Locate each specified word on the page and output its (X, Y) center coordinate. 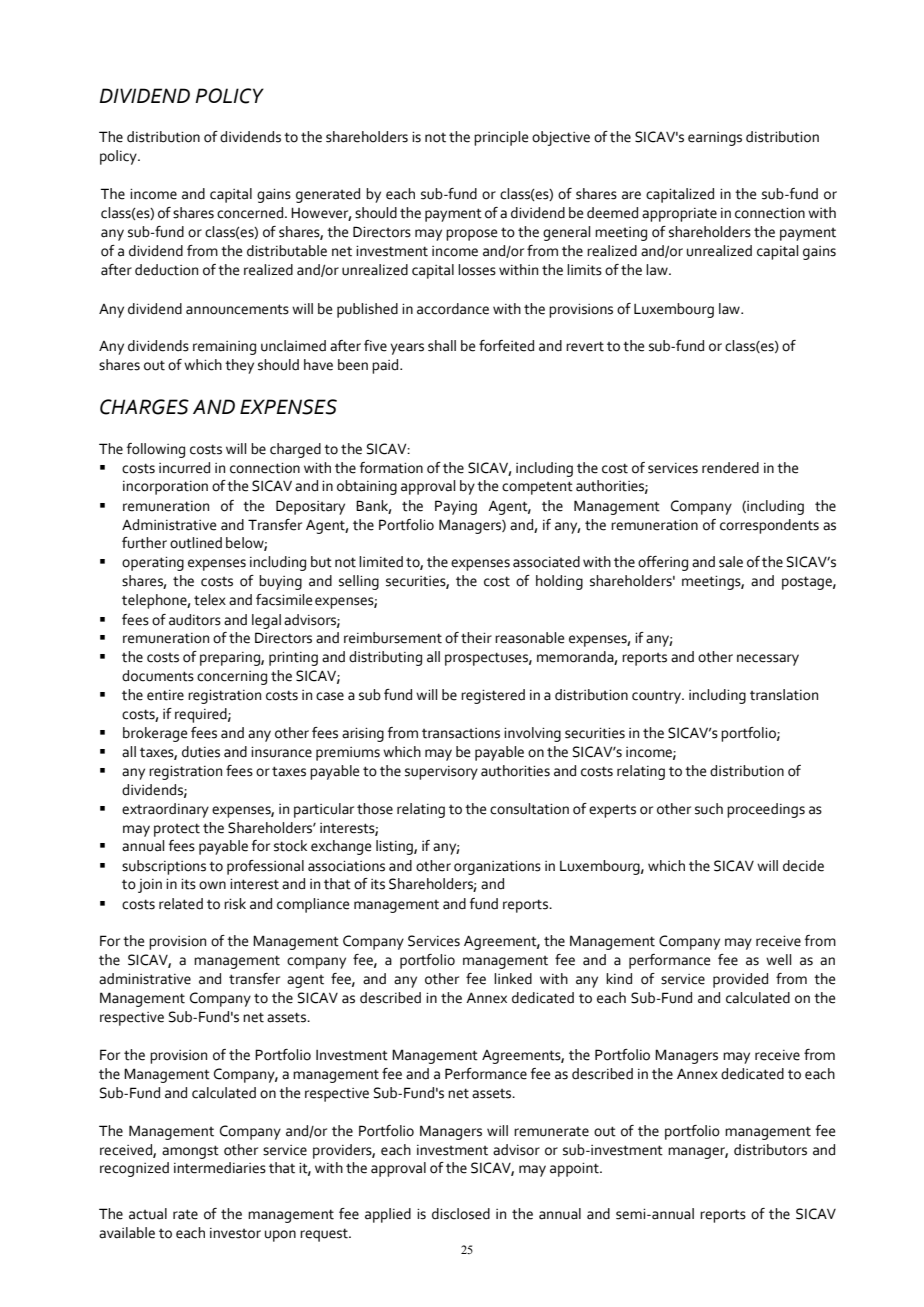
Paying (456, 507)
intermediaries (220, 1168)
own (212, 885)
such (709, 809)
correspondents (769, 526)
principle (501, 138)
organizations (497, 868)
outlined (196, 543)
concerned (251, 213)
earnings (715, 139)
